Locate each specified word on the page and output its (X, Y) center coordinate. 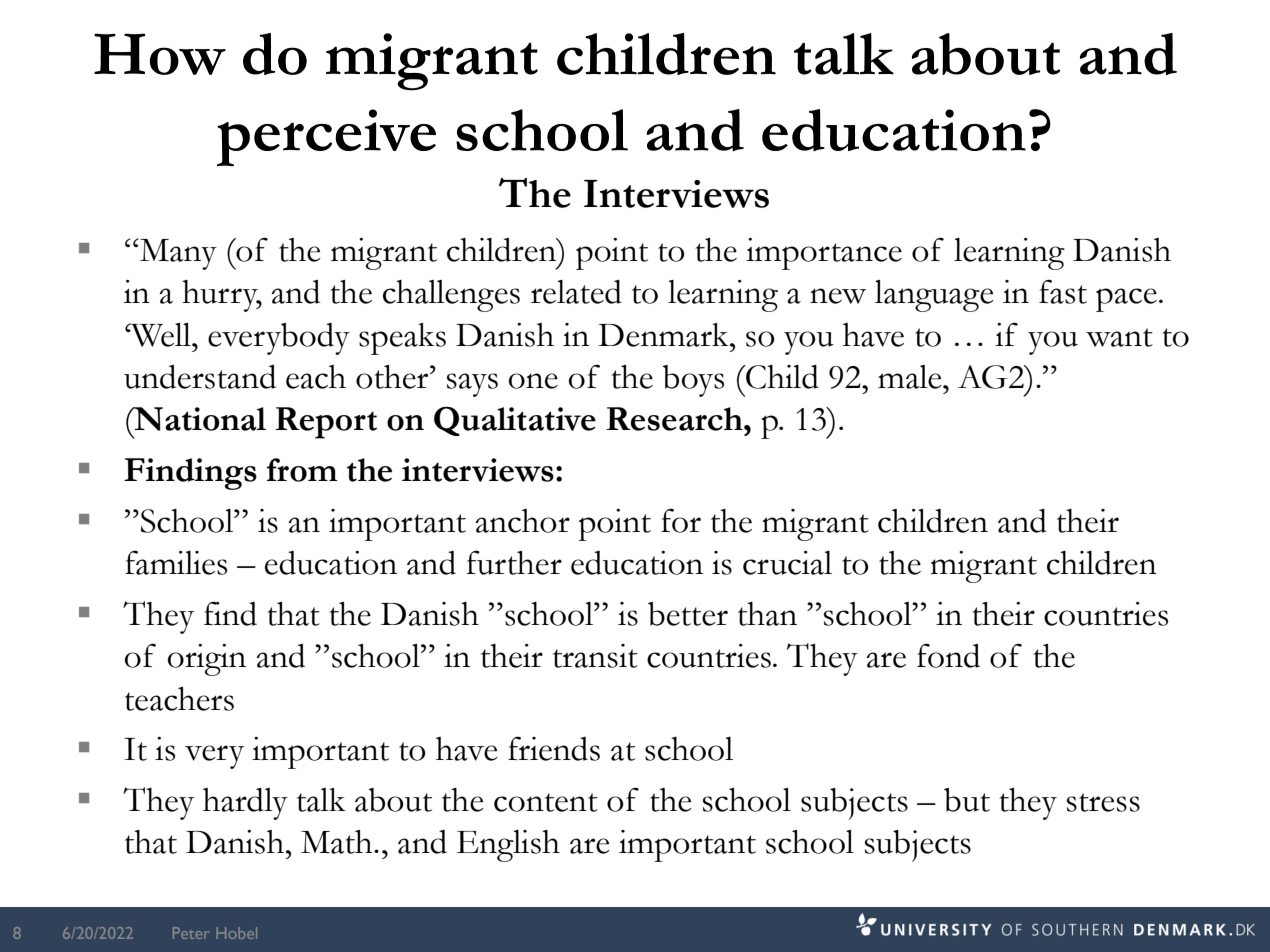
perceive (326, 137)
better (688, 614)
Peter (191, 933)
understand (200, 377)
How (160, 54)
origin (207, 660)
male (911, 377)
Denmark (664, 335)
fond (948, 656)
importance (824, 254)
